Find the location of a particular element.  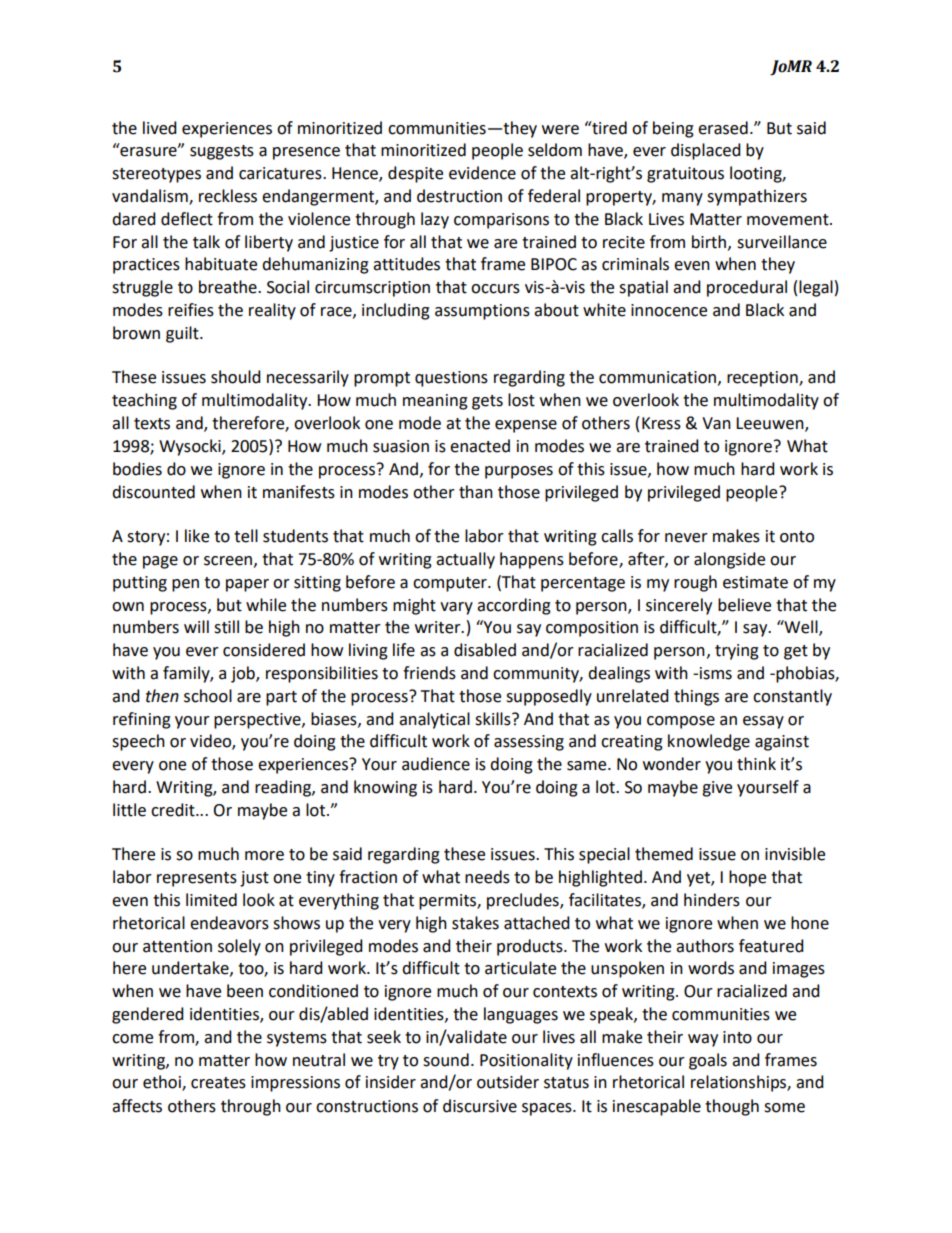

reception is located at coordinates (763, 379).
